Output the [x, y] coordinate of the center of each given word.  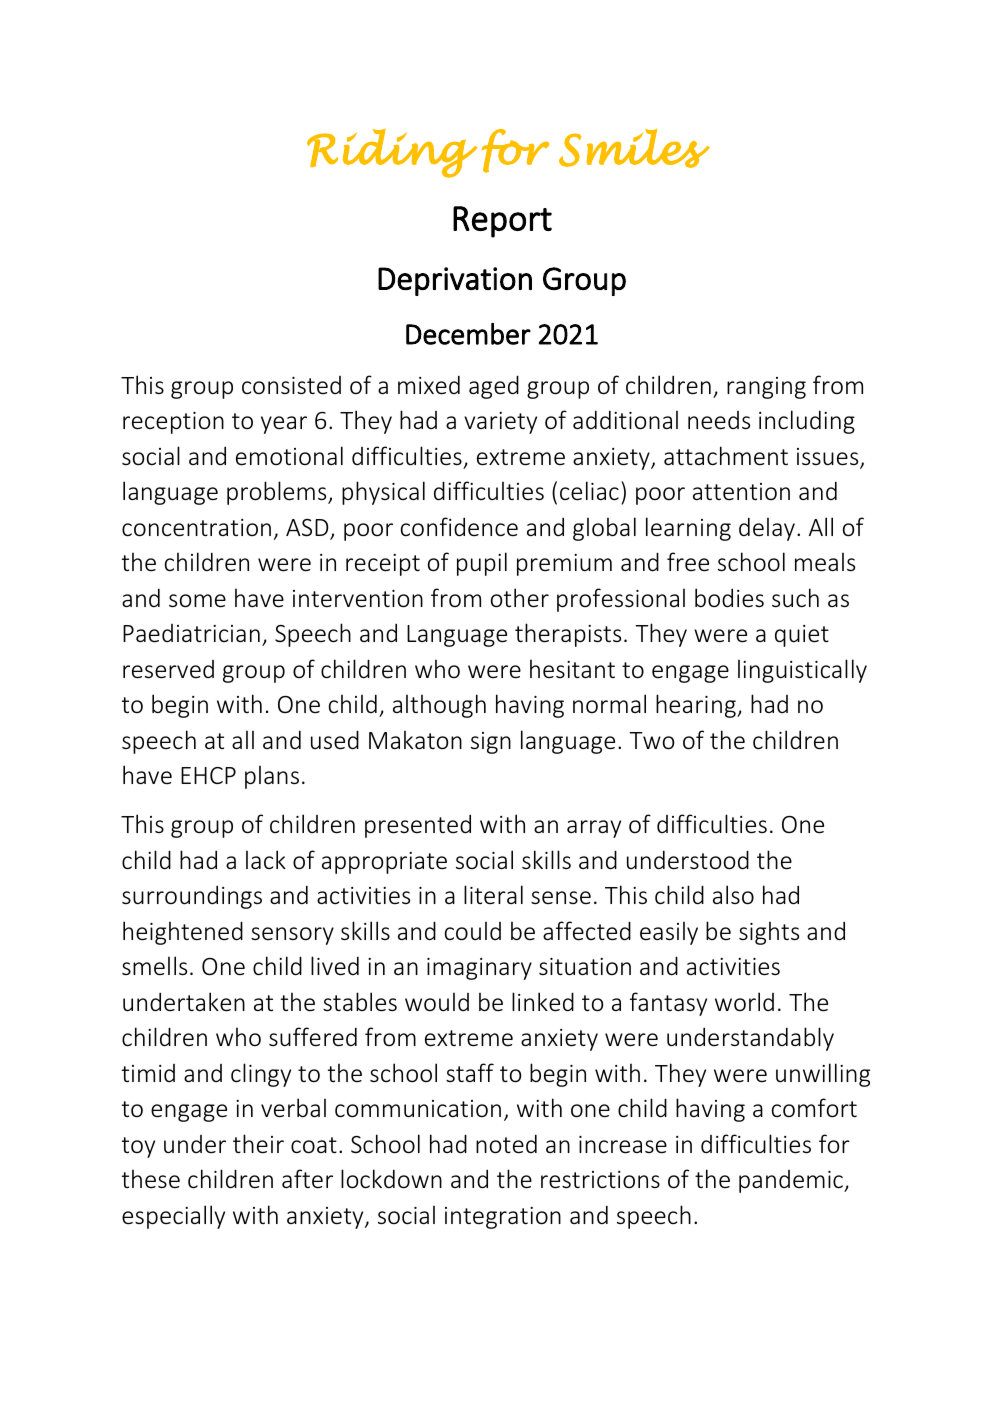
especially [173, 1217]
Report [502, 222]
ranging [766, 388]
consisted [291, 385]
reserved [168, 669]
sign [491, 743]
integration [503, 1218]
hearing [697, 706]
